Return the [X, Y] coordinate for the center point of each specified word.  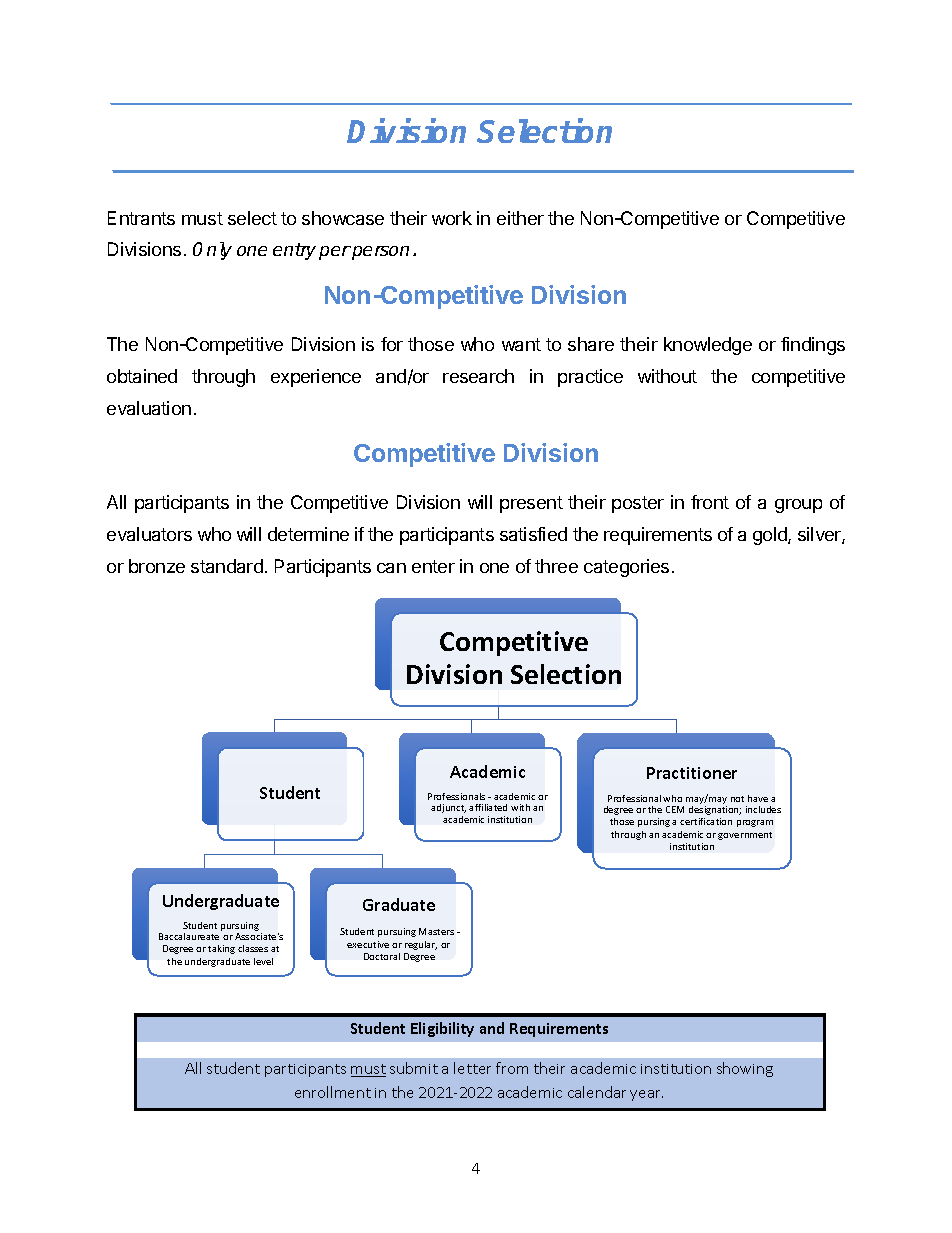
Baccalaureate [189, 936]
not [737, 799]
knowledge [708, 346]
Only [212, 251]
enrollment [333, 1092]
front [710, 502]
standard [227, 566]
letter [472, 1068]
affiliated [488, 807]
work [452, 218]
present [531, 504]
